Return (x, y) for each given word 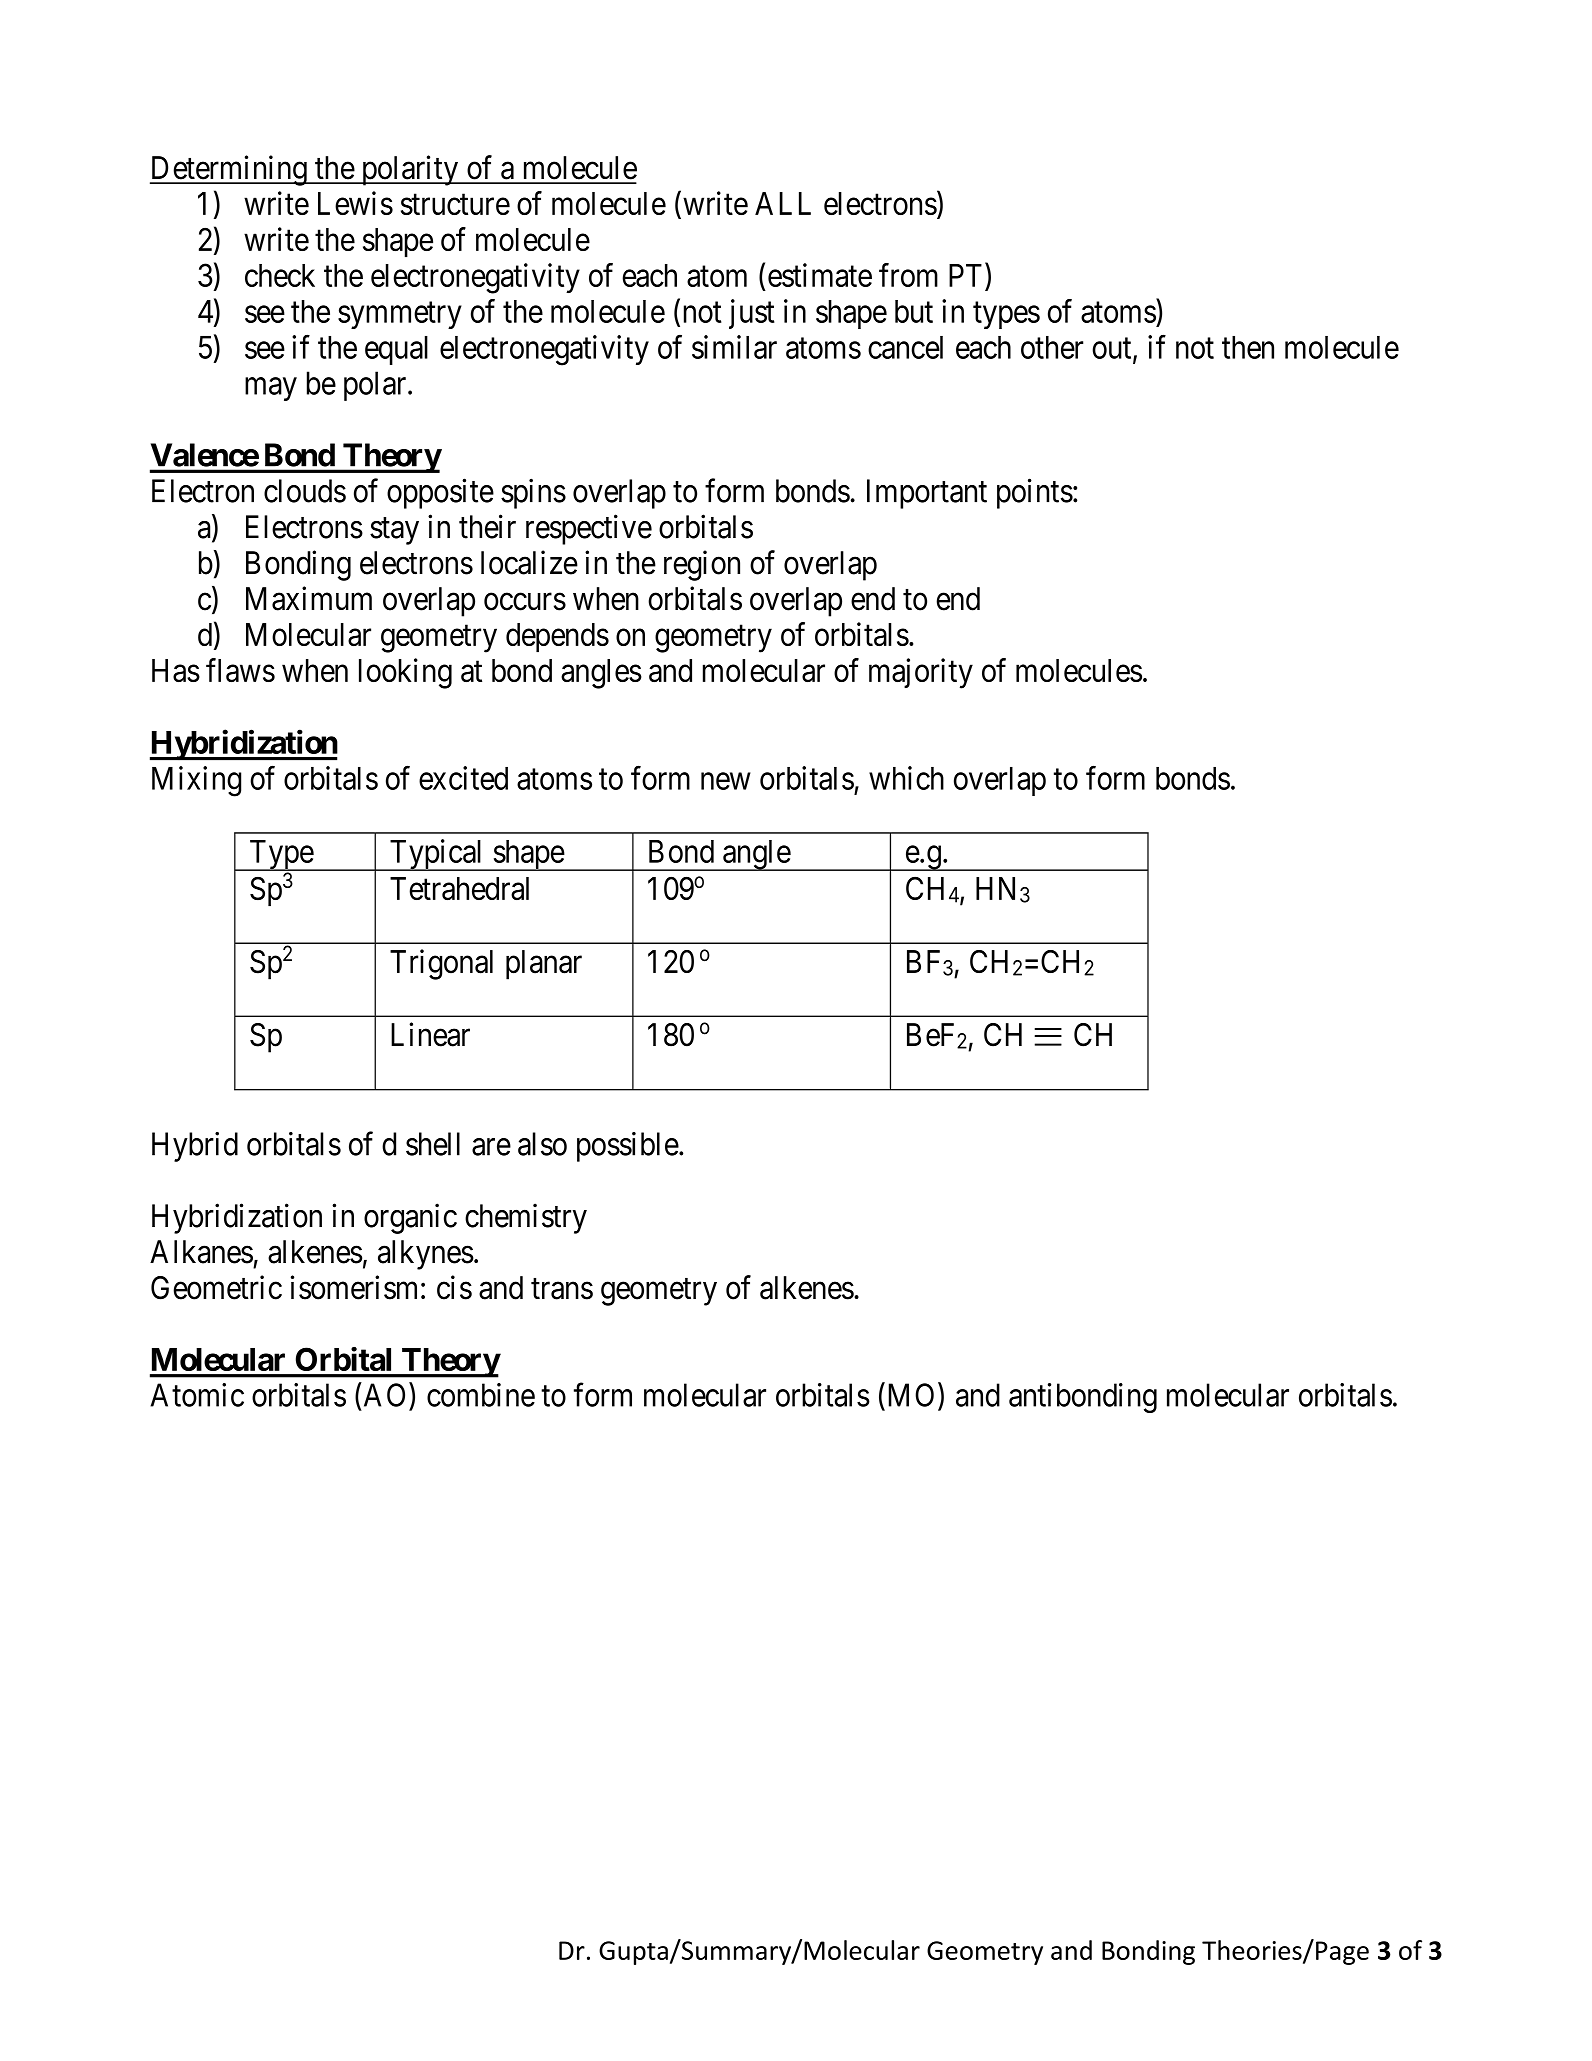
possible (628, 1147)
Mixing (196, 781)
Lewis (355, 203)
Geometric (216, 1287)
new (726, 781)
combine (481, 1395)
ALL (783, 203)
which (906, 778)
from (908, 275)
